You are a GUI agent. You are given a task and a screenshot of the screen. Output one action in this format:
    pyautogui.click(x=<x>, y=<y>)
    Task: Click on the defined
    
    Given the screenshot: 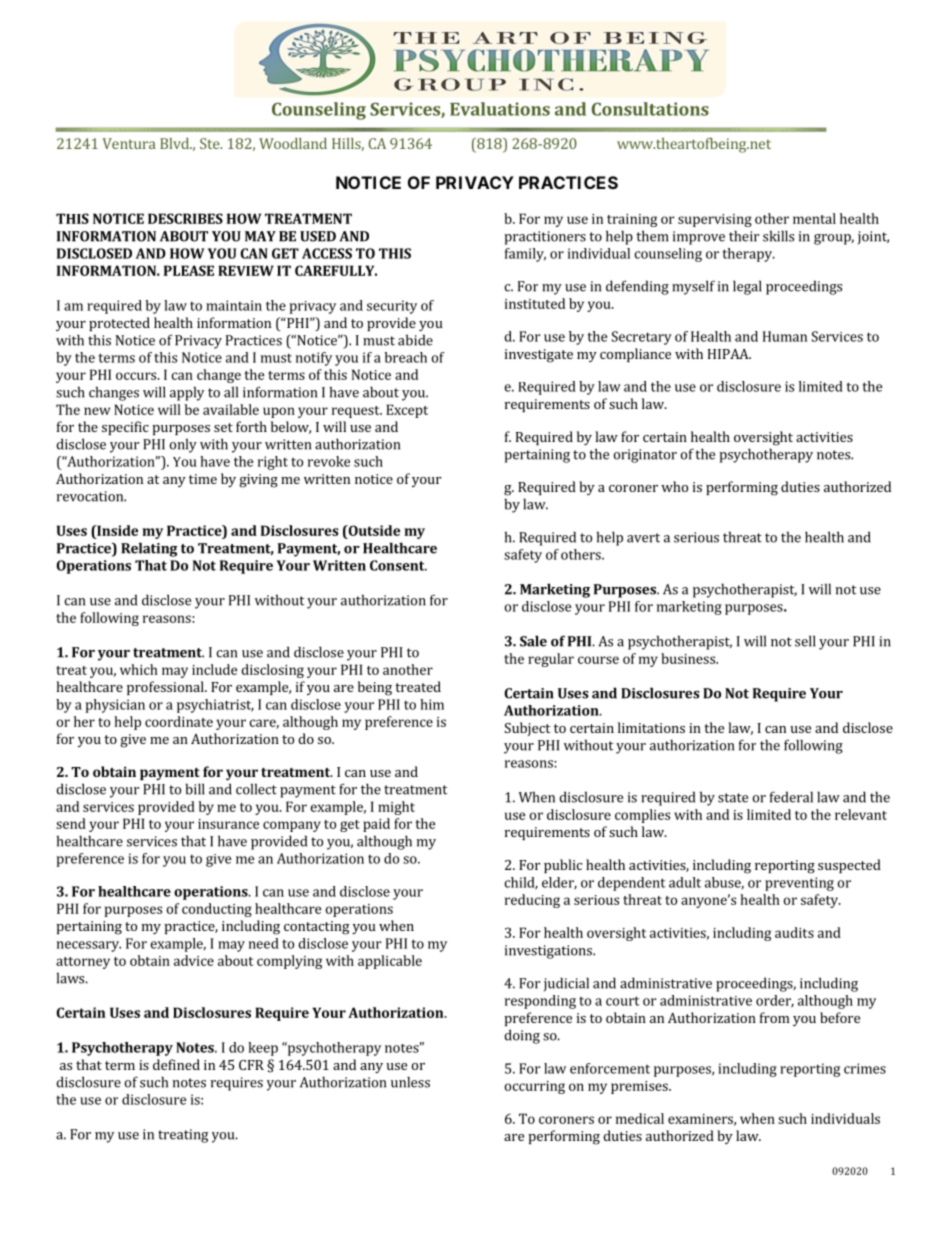 What is the action you would take?
    pyautogui.click(x=176, y=1064)
